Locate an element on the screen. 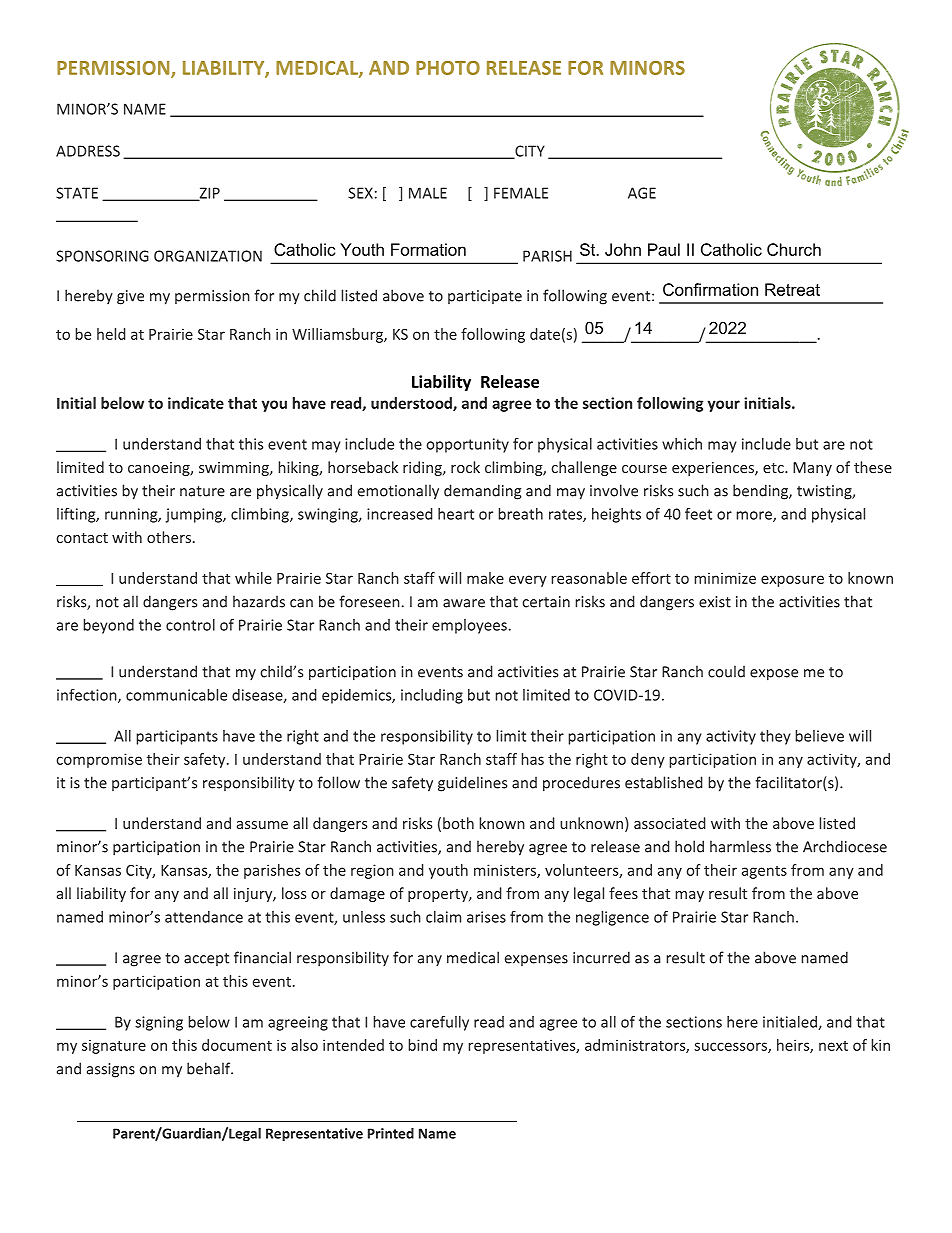 The image size is (952, 1233). Printed is located at coordinates (391, 1133).
